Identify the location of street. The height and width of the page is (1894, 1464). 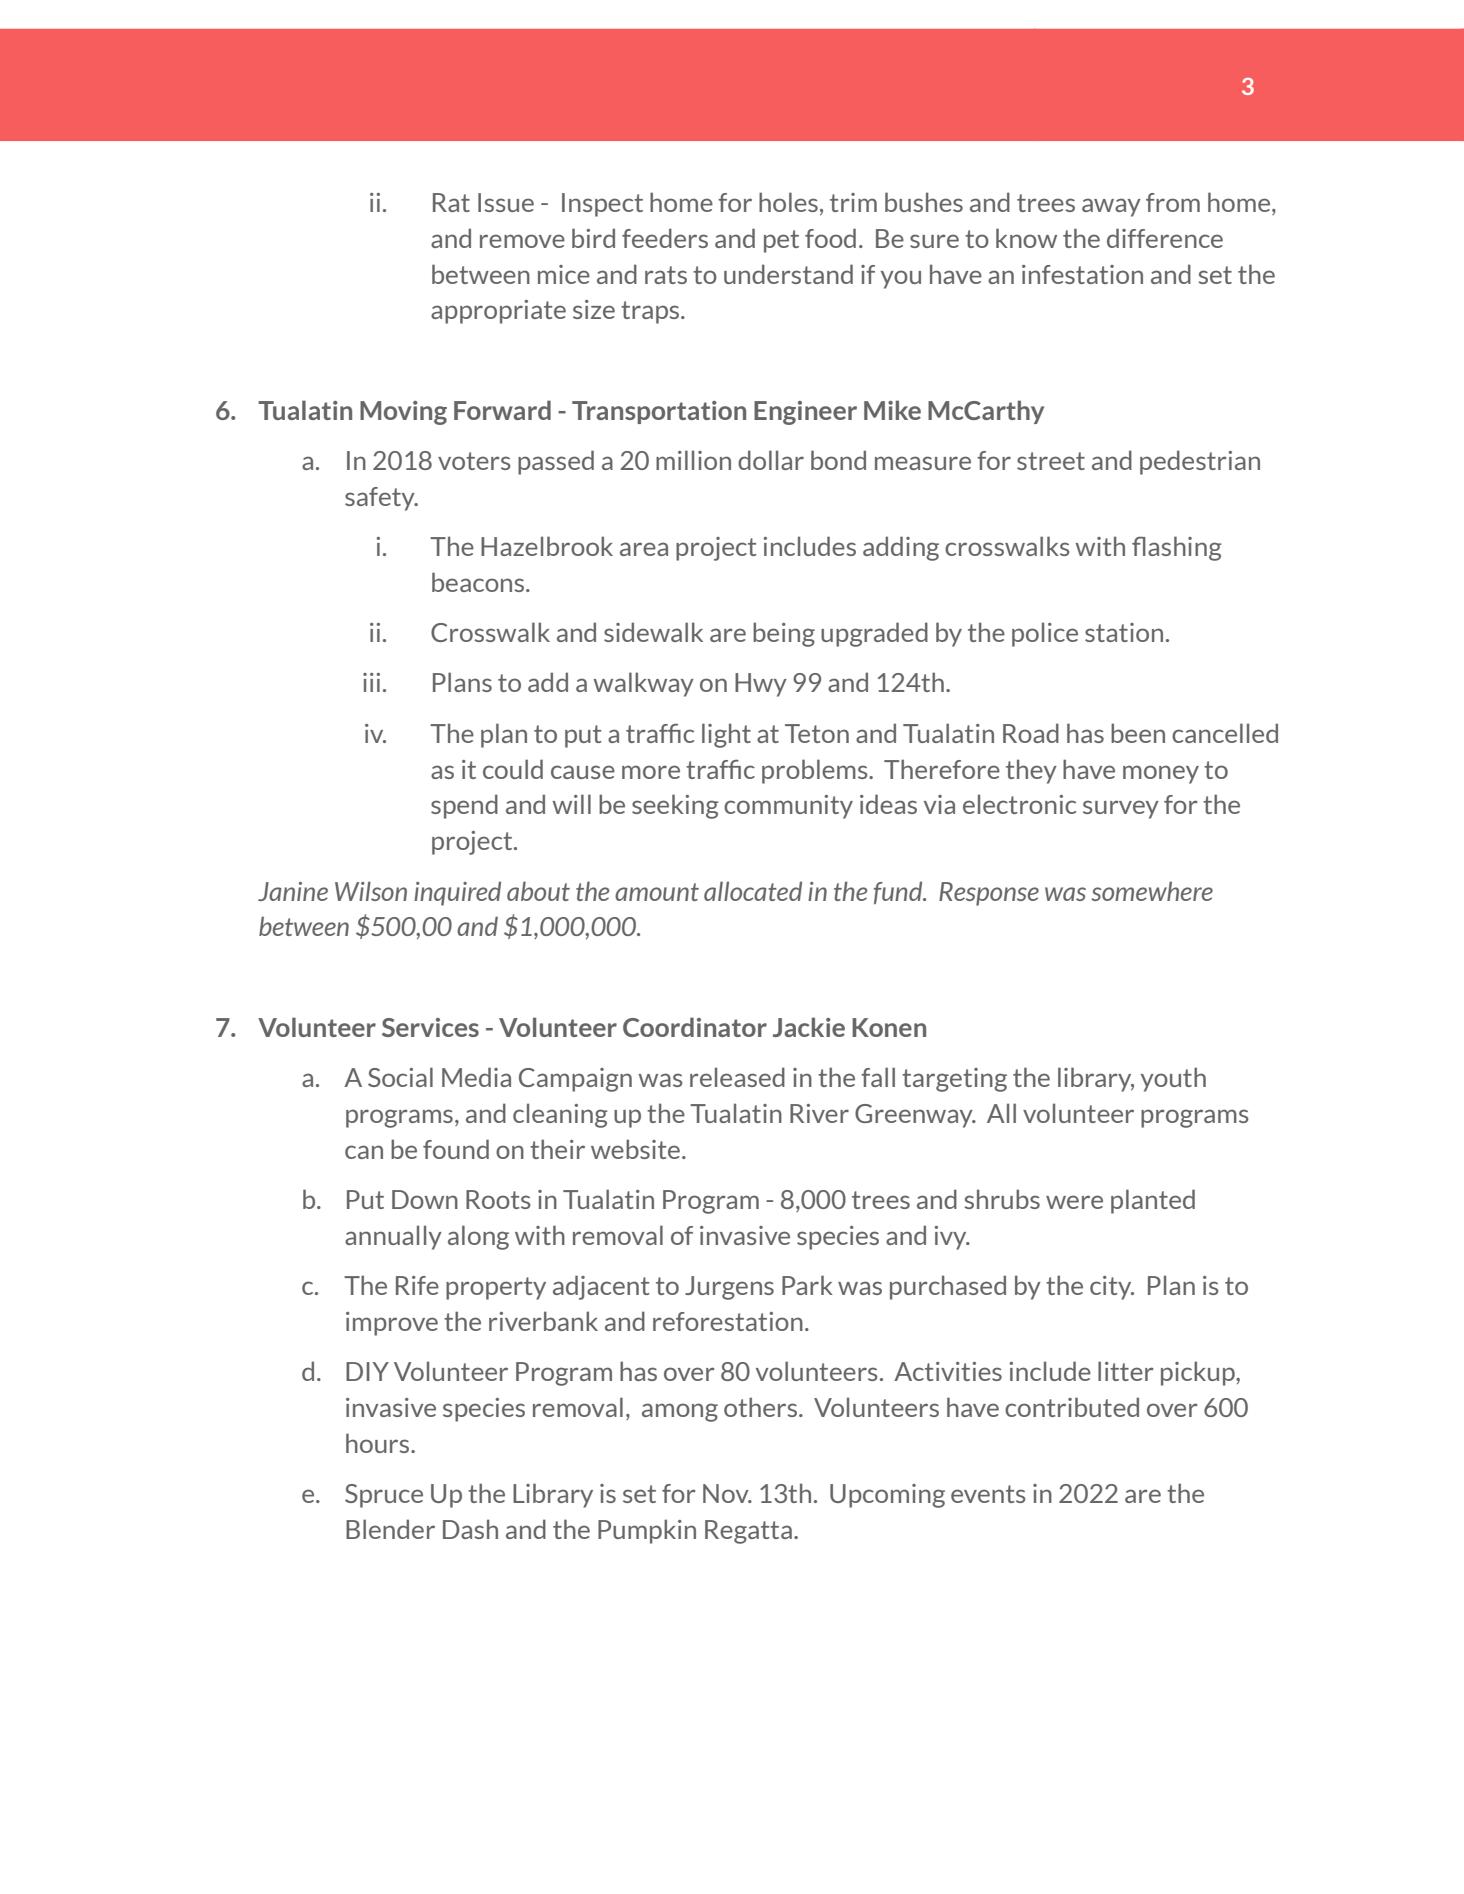
(1051, 461).
